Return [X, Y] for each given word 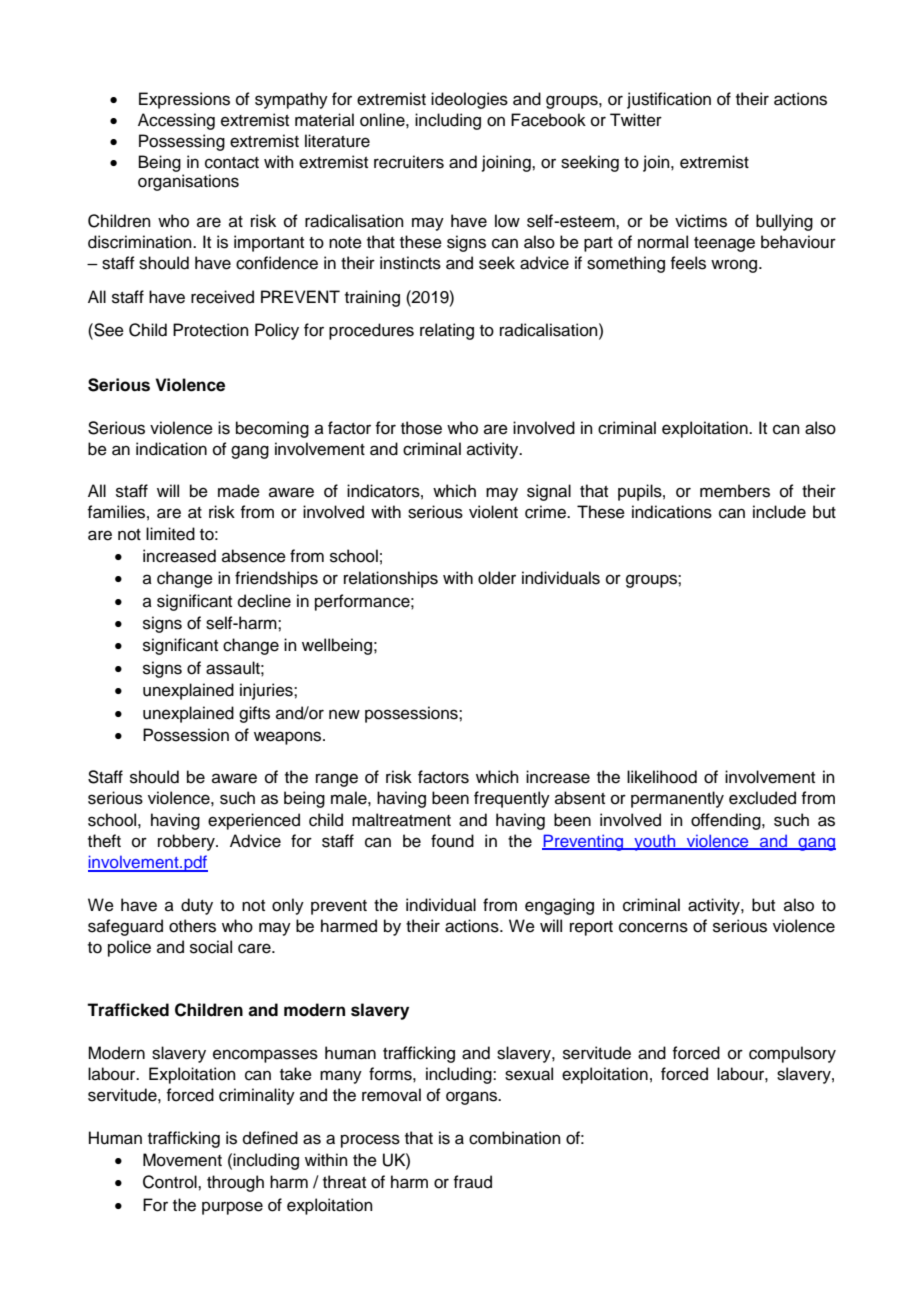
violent [493, 512]
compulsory [792, 1054]
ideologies [469, 100]
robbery [187, 842]
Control [171, 1182]
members [735, 491]
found [452, 841]
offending [727, 821]
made [239, 491]
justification [669, 100]
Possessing [182, 142]
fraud [472, 1182]
